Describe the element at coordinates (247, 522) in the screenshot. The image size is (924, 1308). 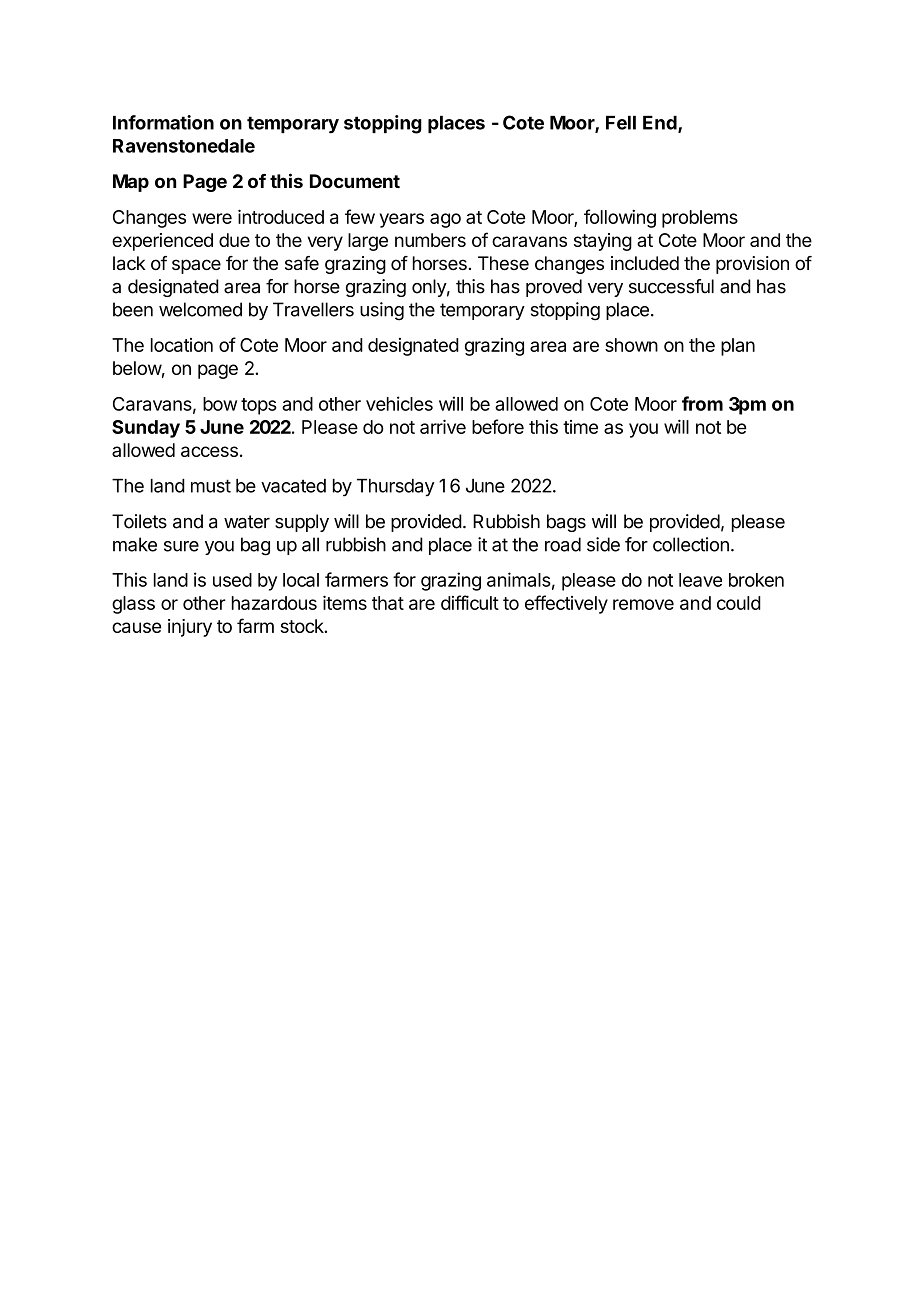
I see `water` at that location.
